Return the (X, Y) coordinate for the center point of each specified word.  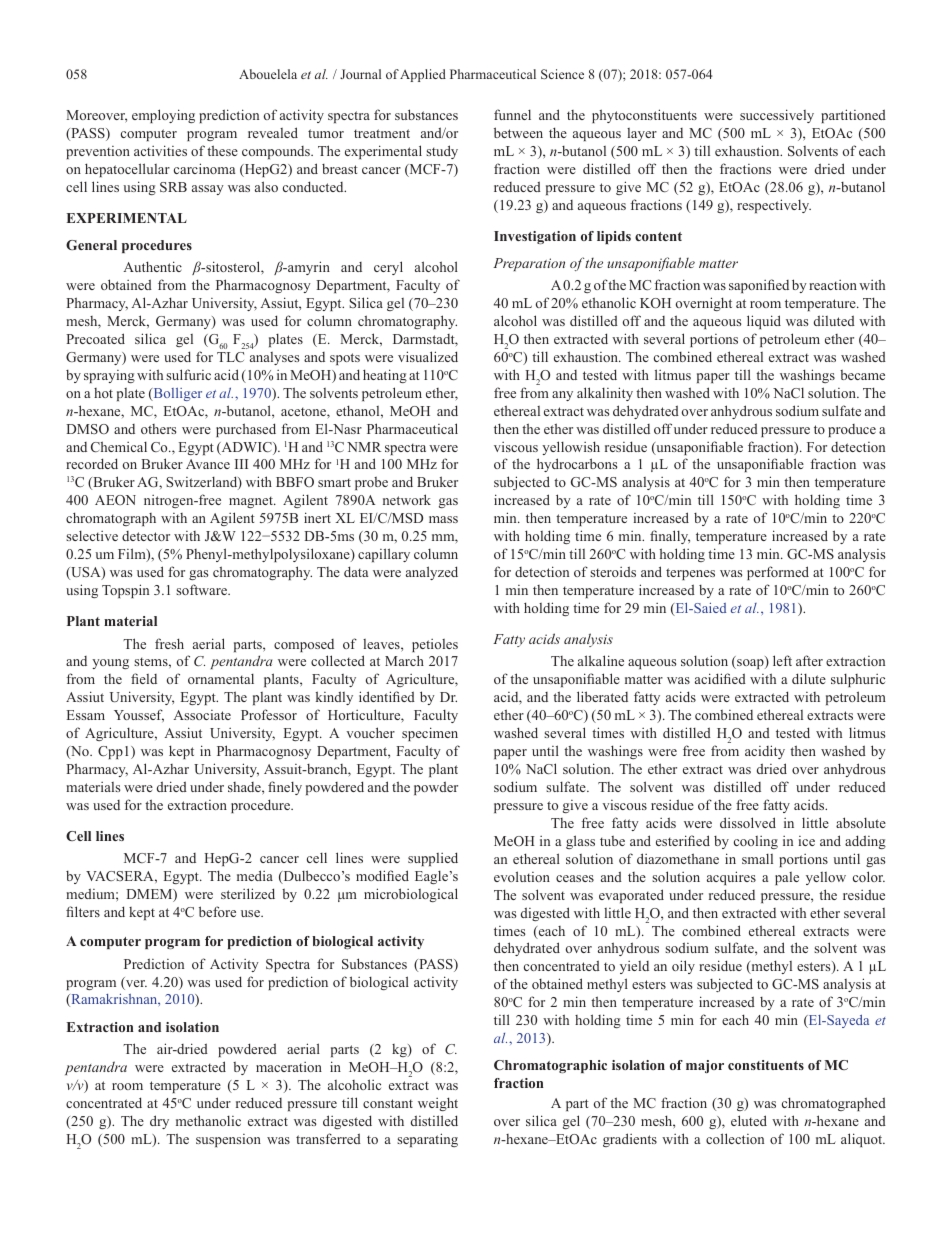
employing (163, 116)
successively (777, 116)
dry (159, 1122)
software (202, 589)
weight (438, 1104)
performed (778, 573)
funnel (512, 114)
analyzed (432, 573)
